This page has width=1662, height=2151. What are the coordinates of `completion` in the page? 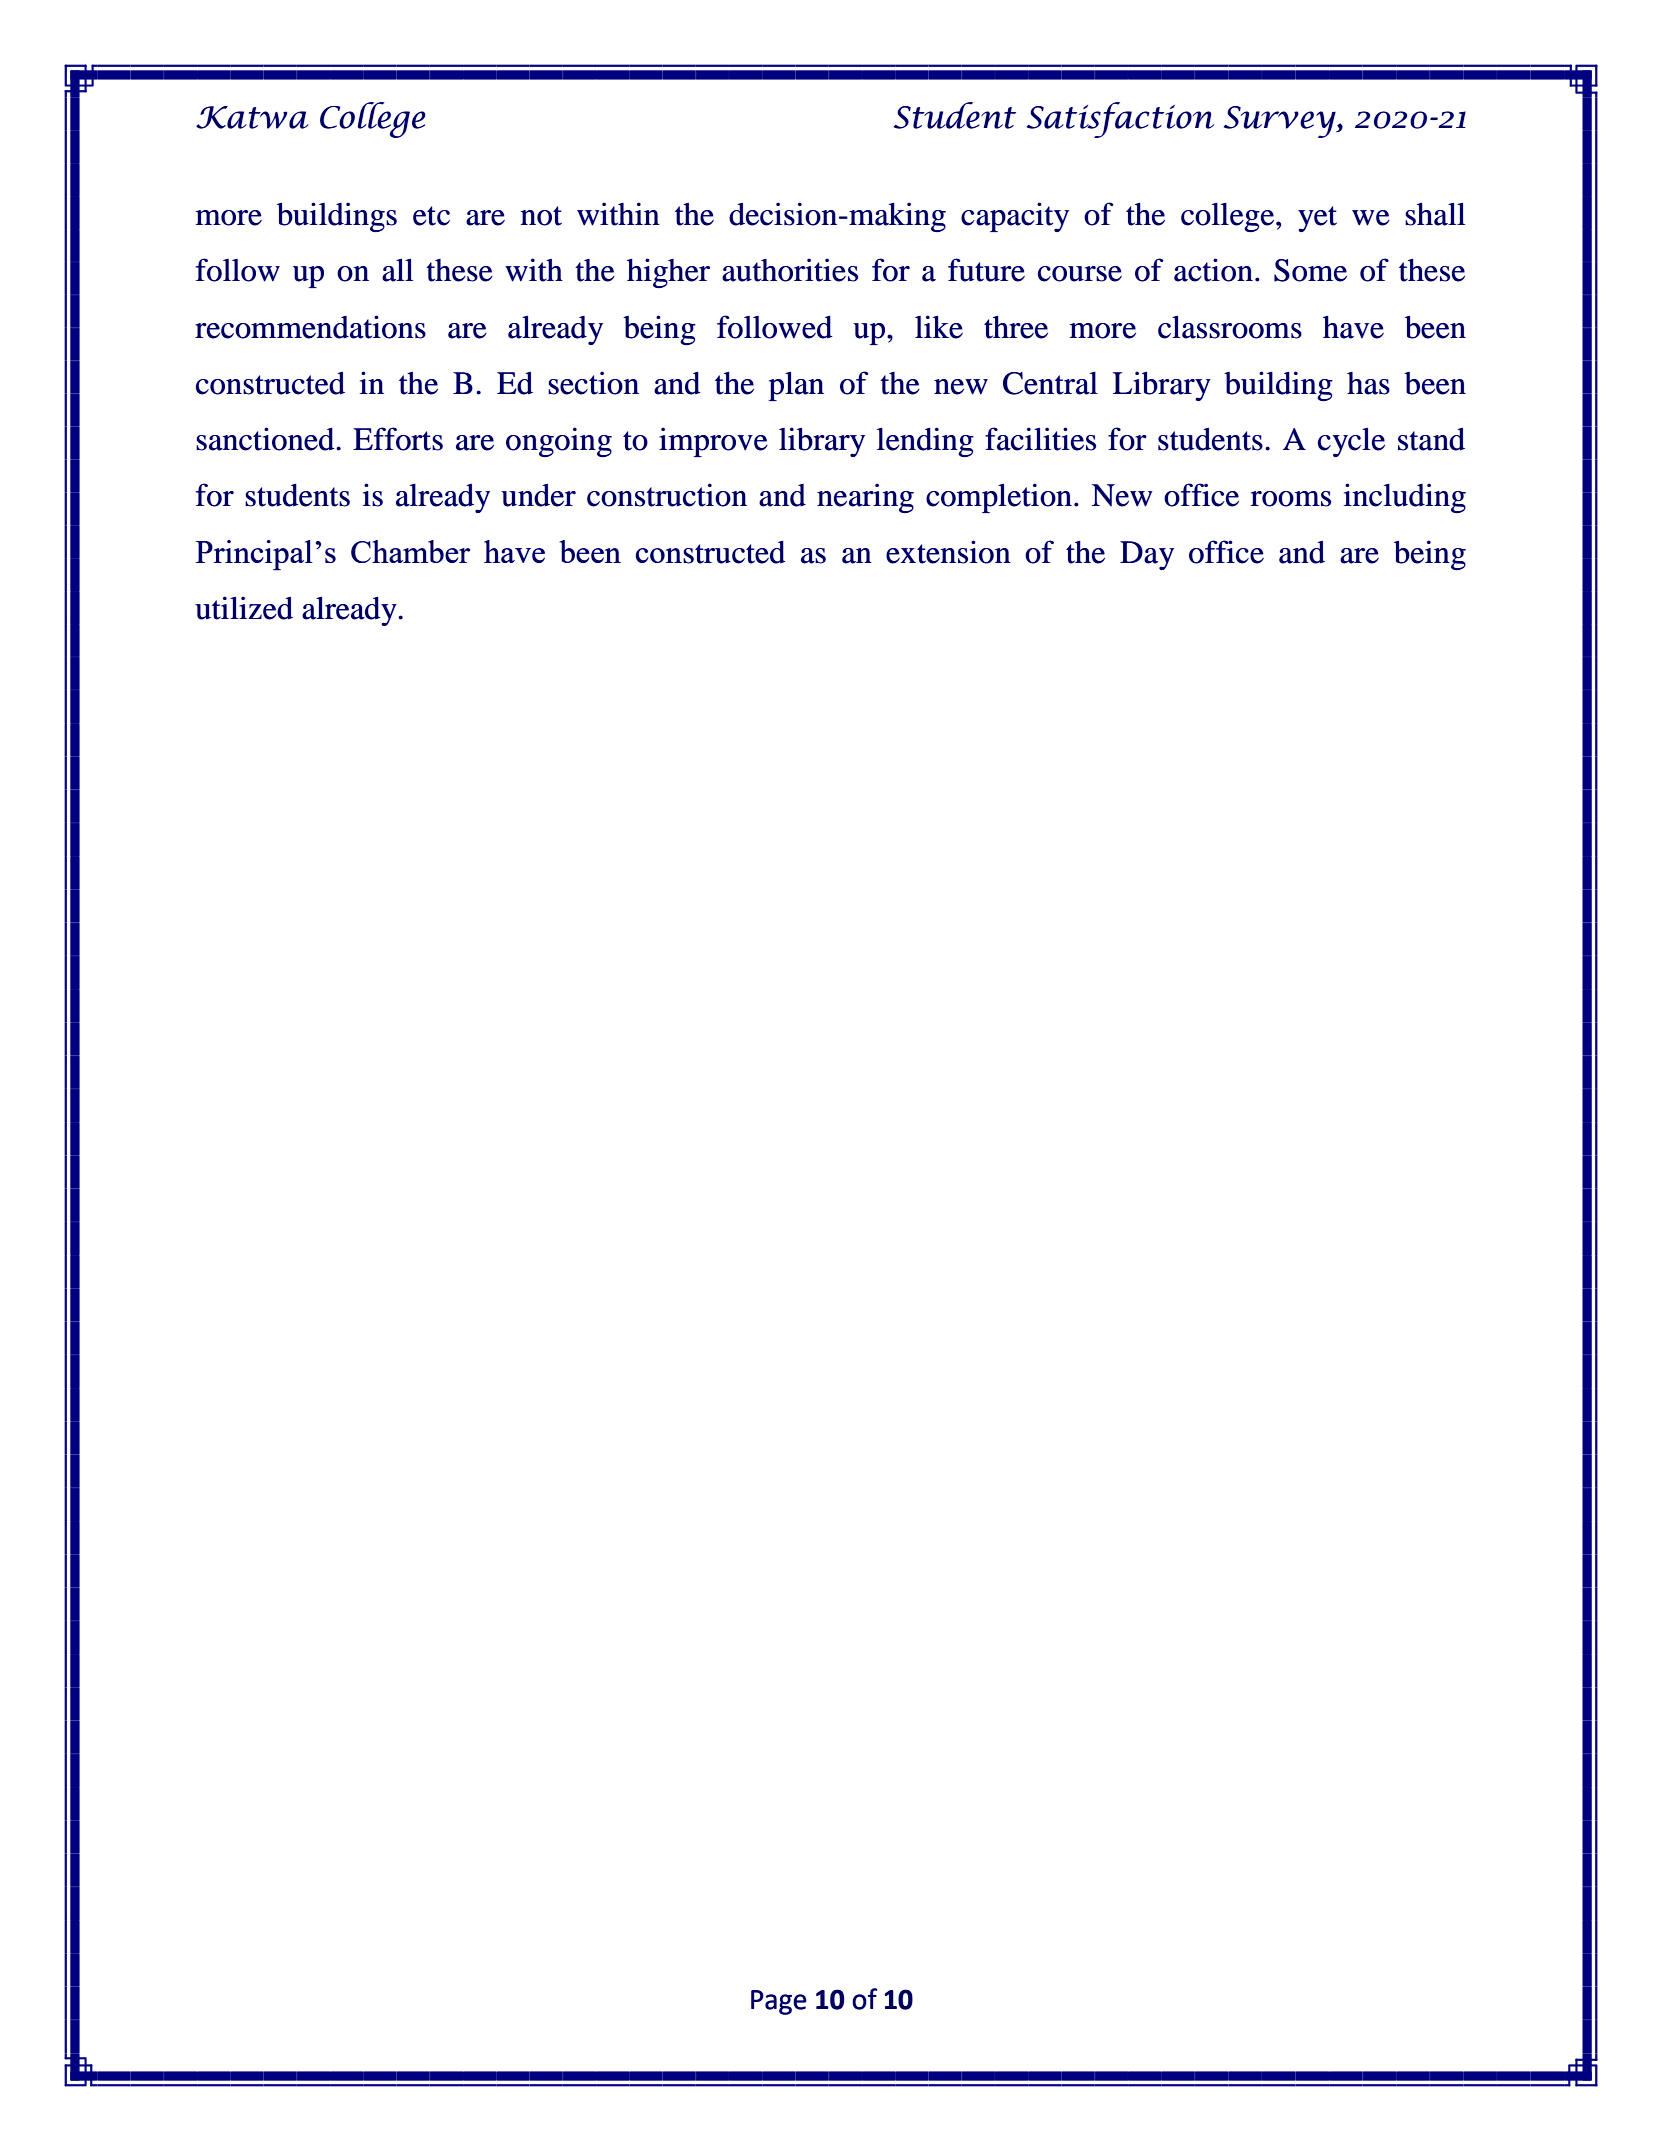 It's located at (1000, 498).
